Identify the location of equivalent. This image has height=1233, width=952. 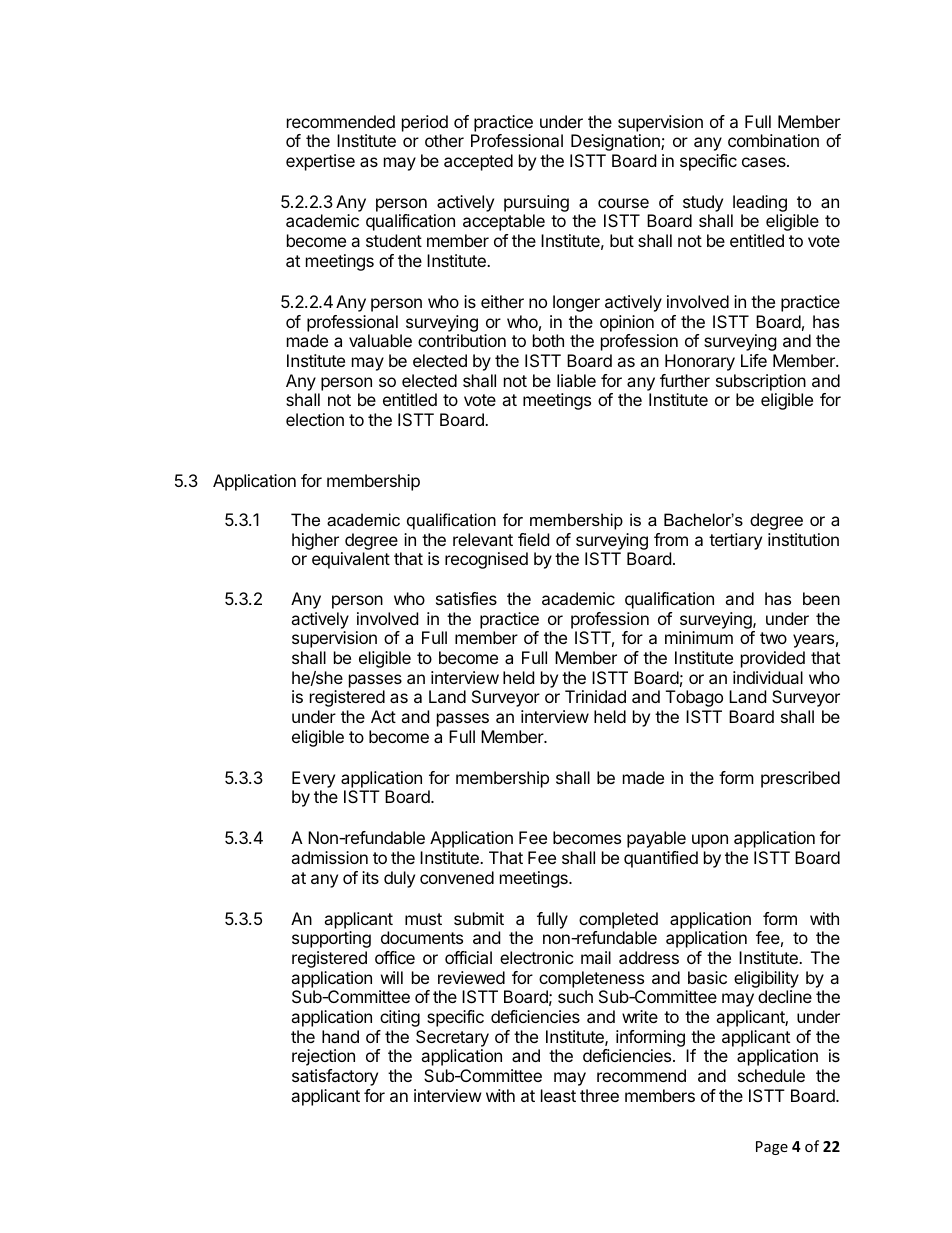
(351, 560).
